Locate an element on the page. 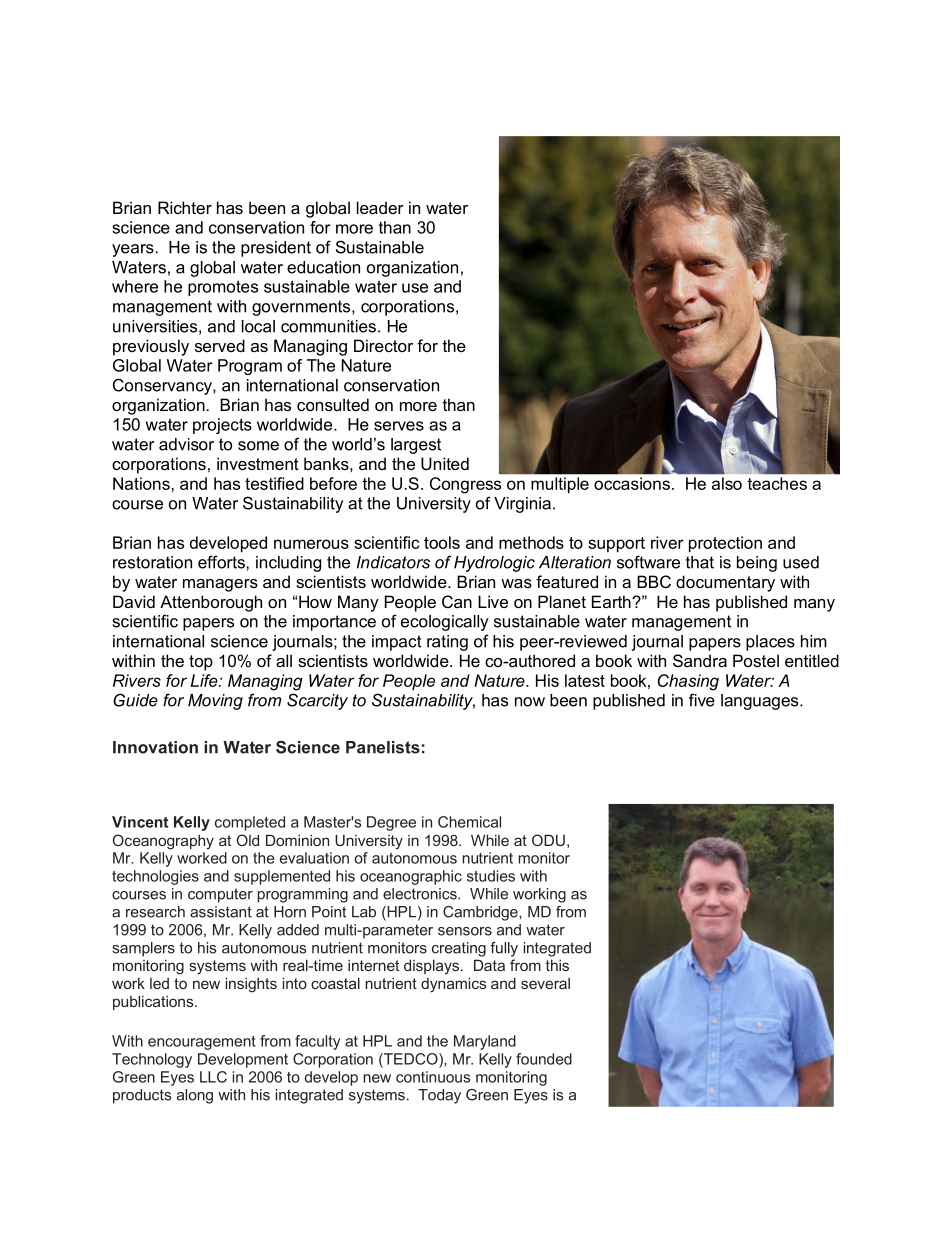 The height and width of the document is (1233, 952). leader is located at coordinates (380, 207).
